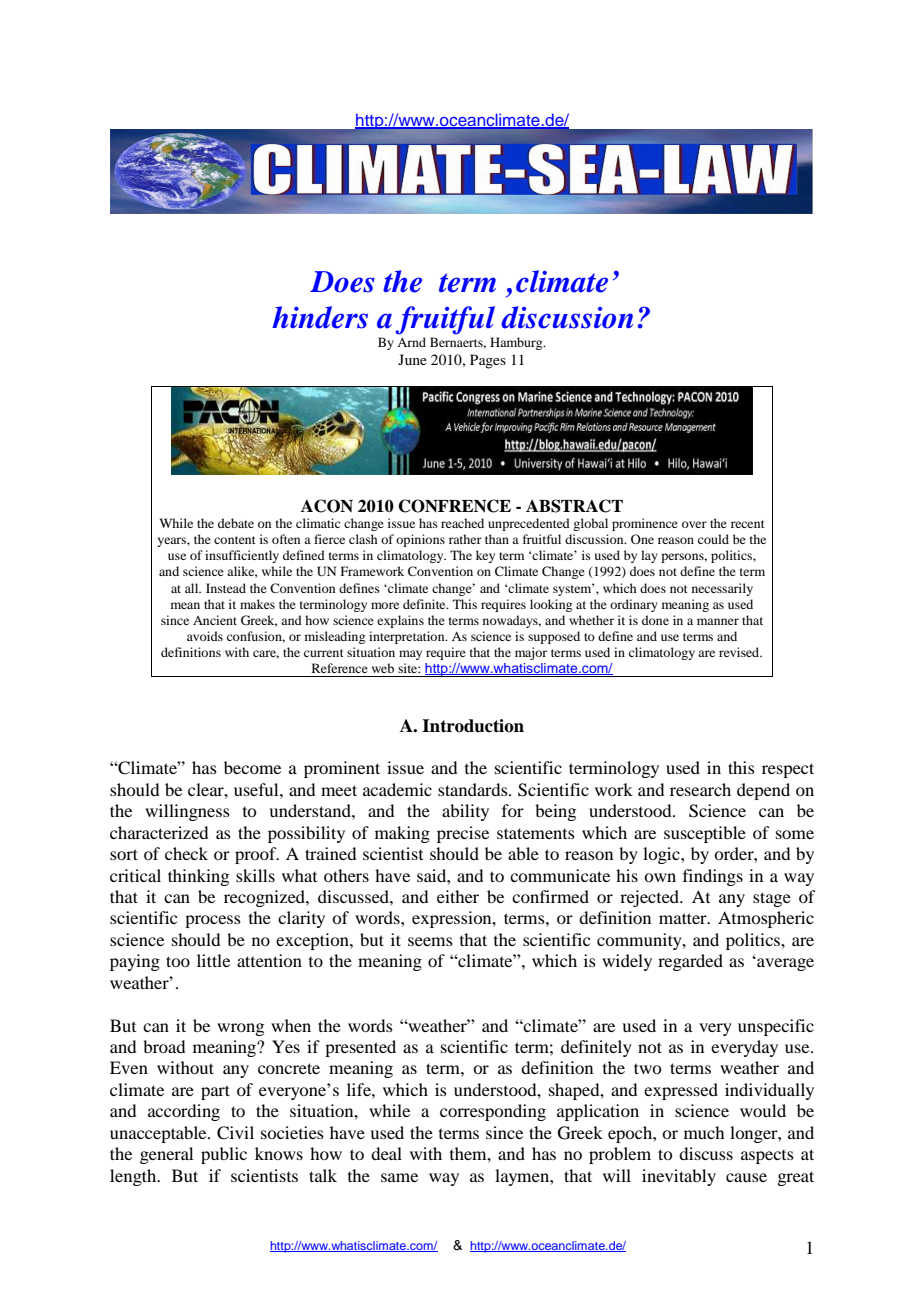 The width and height of the screenshot is (924, 1308). I want to click on Pages, so click(488, 361).
